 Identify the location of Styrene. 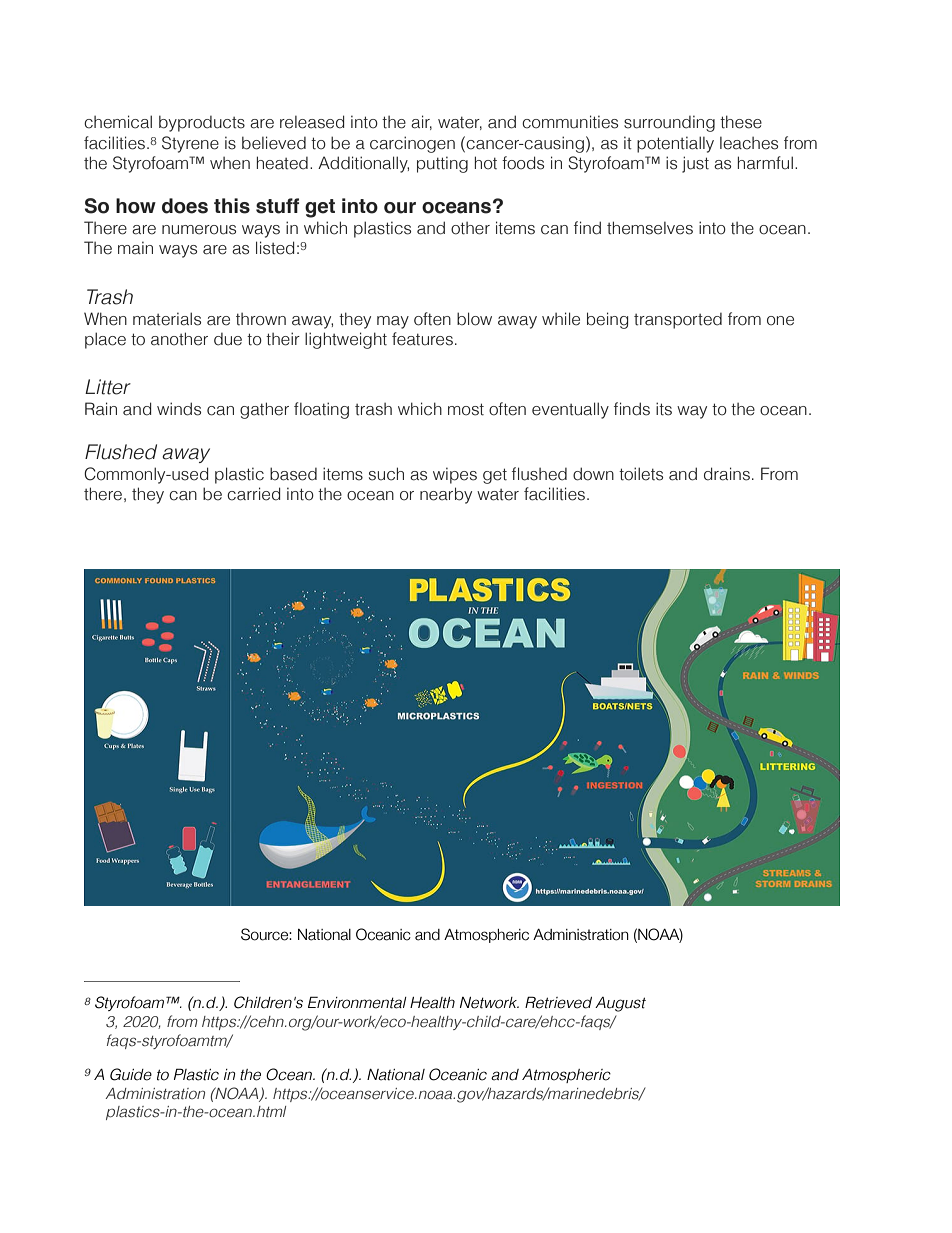
(190, 144).
